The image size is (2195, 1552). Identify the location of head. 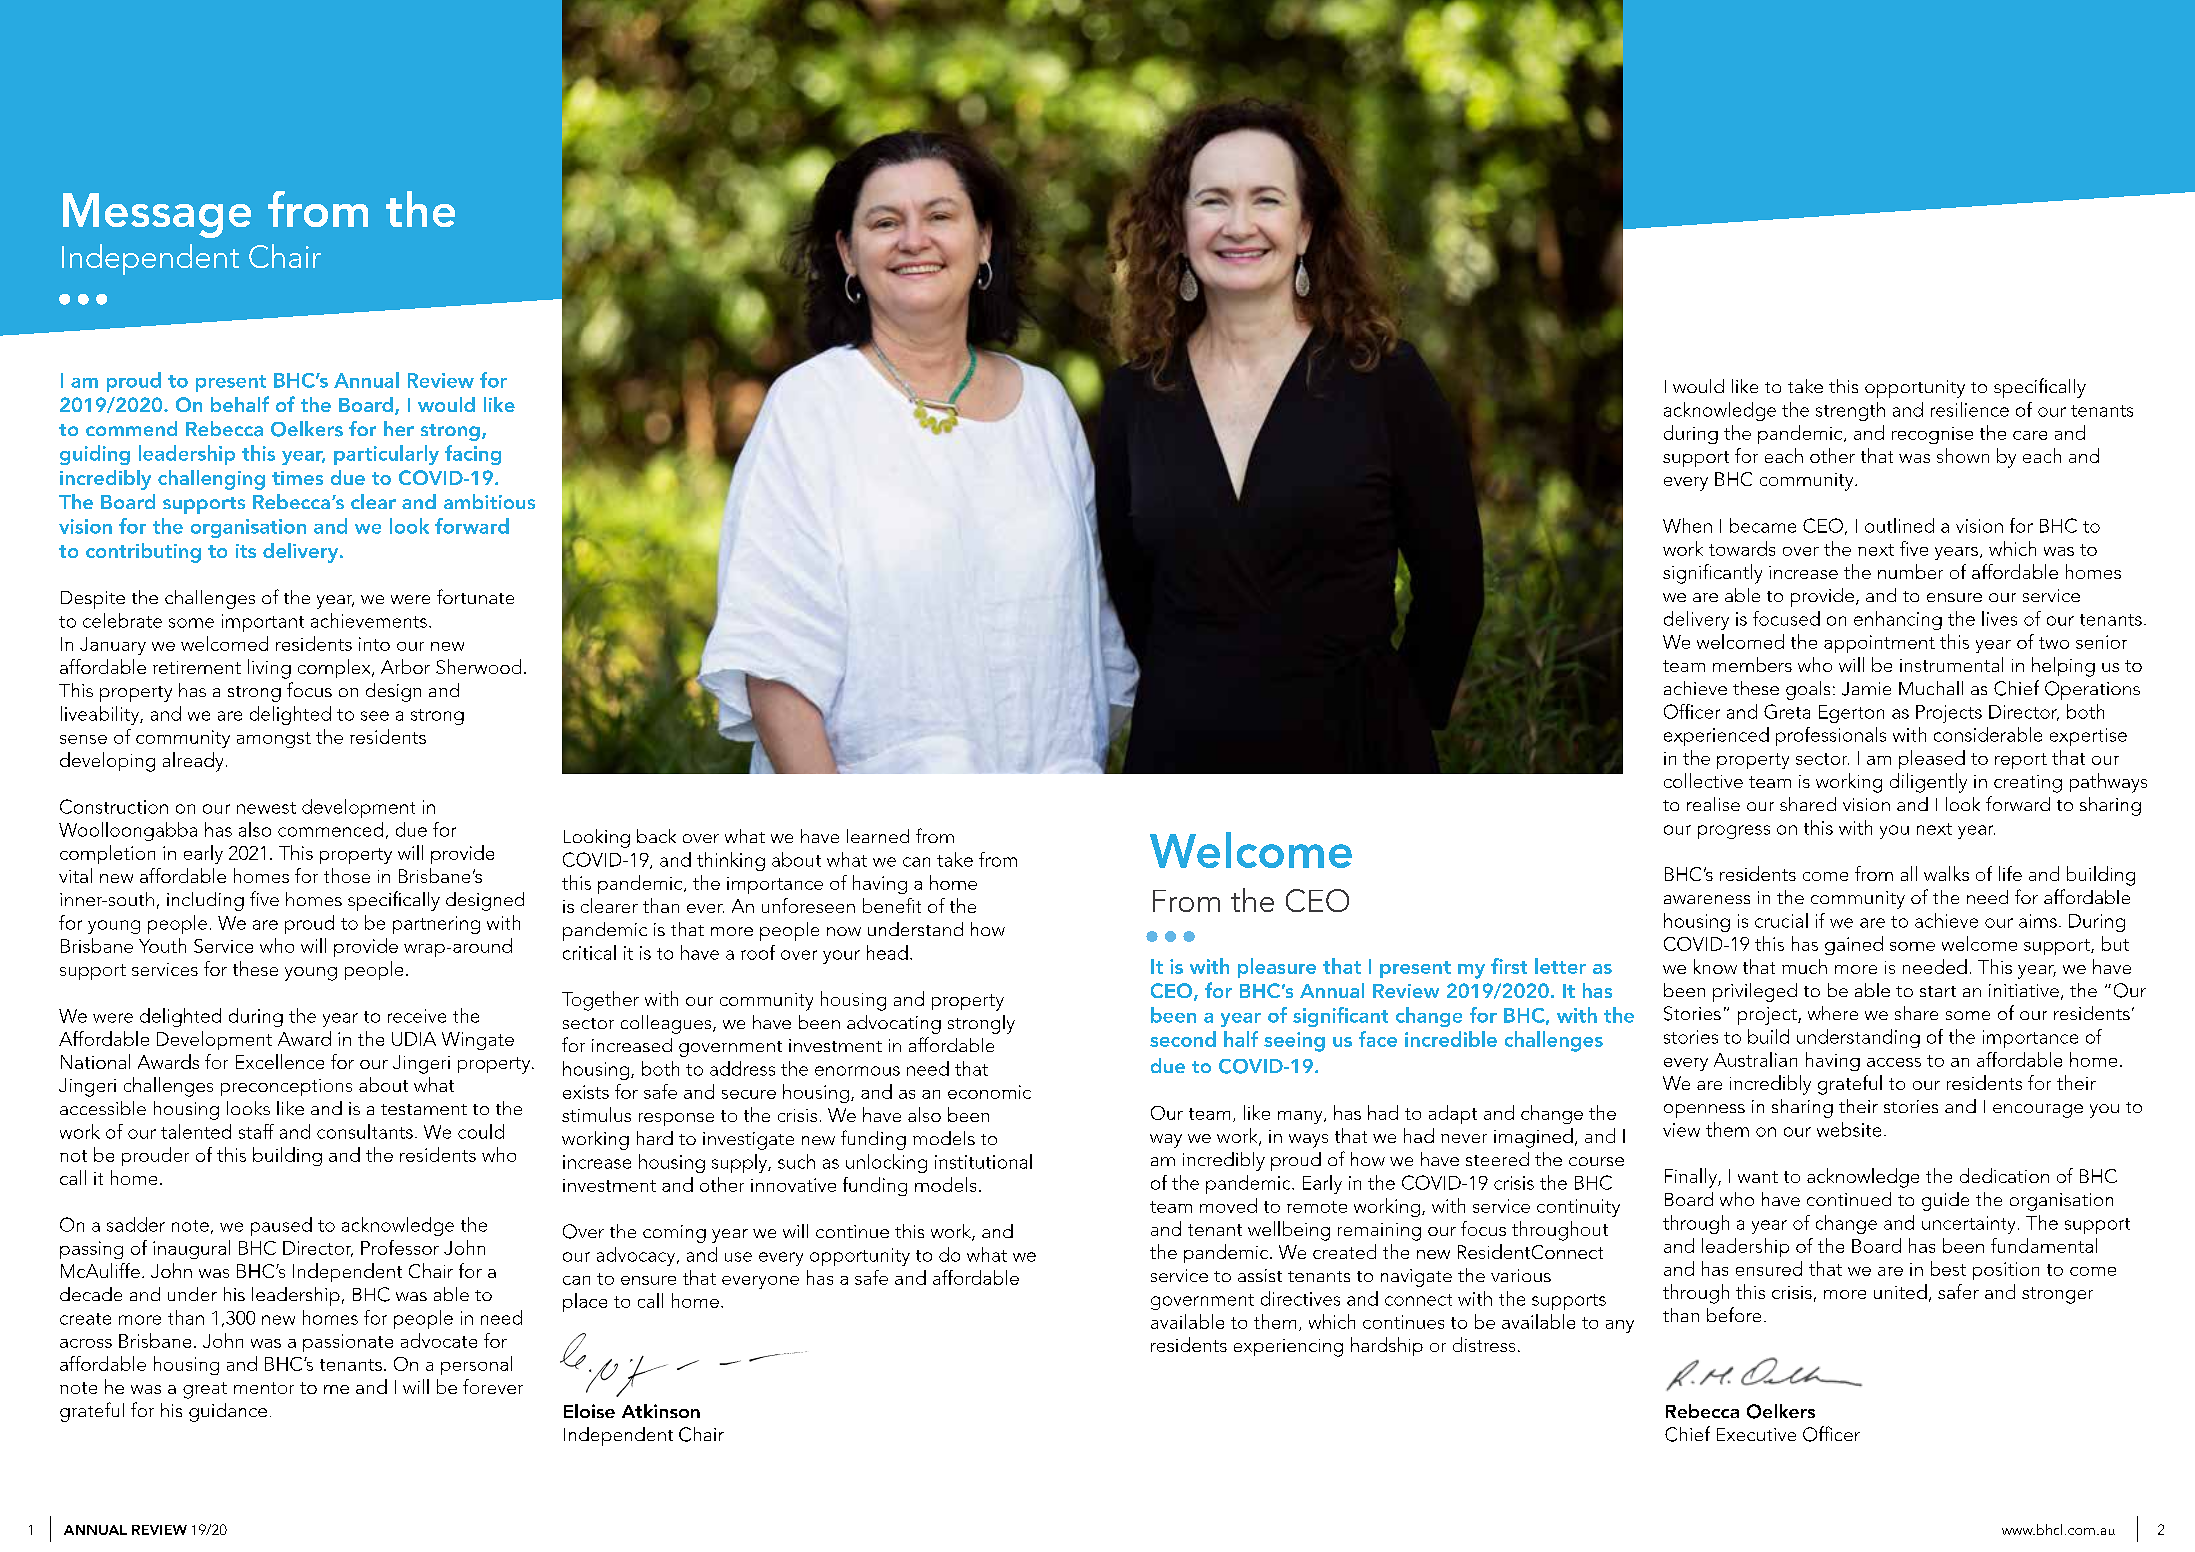
(887, 952).
